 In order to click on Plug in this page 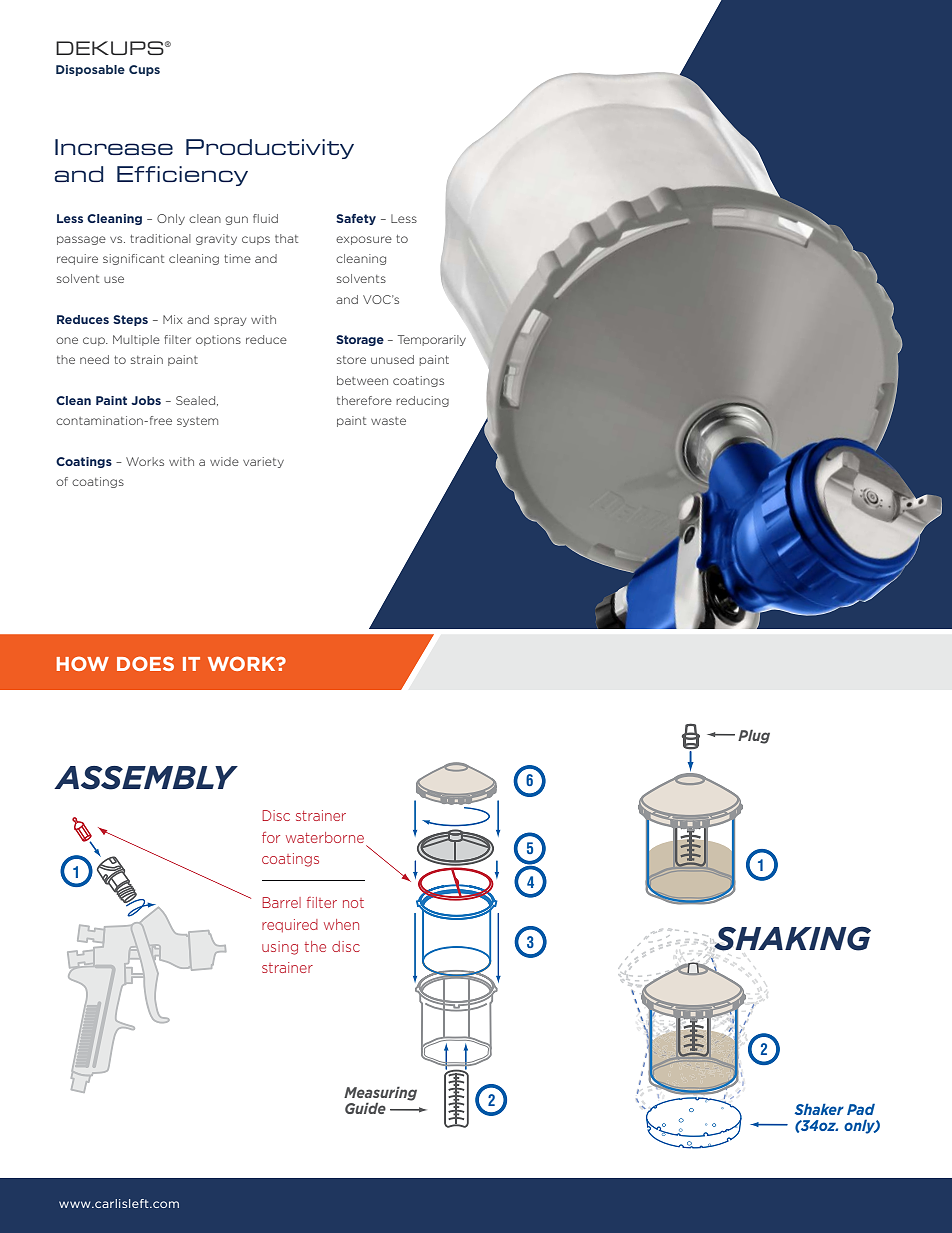, I will do `click(754, 737)`.
